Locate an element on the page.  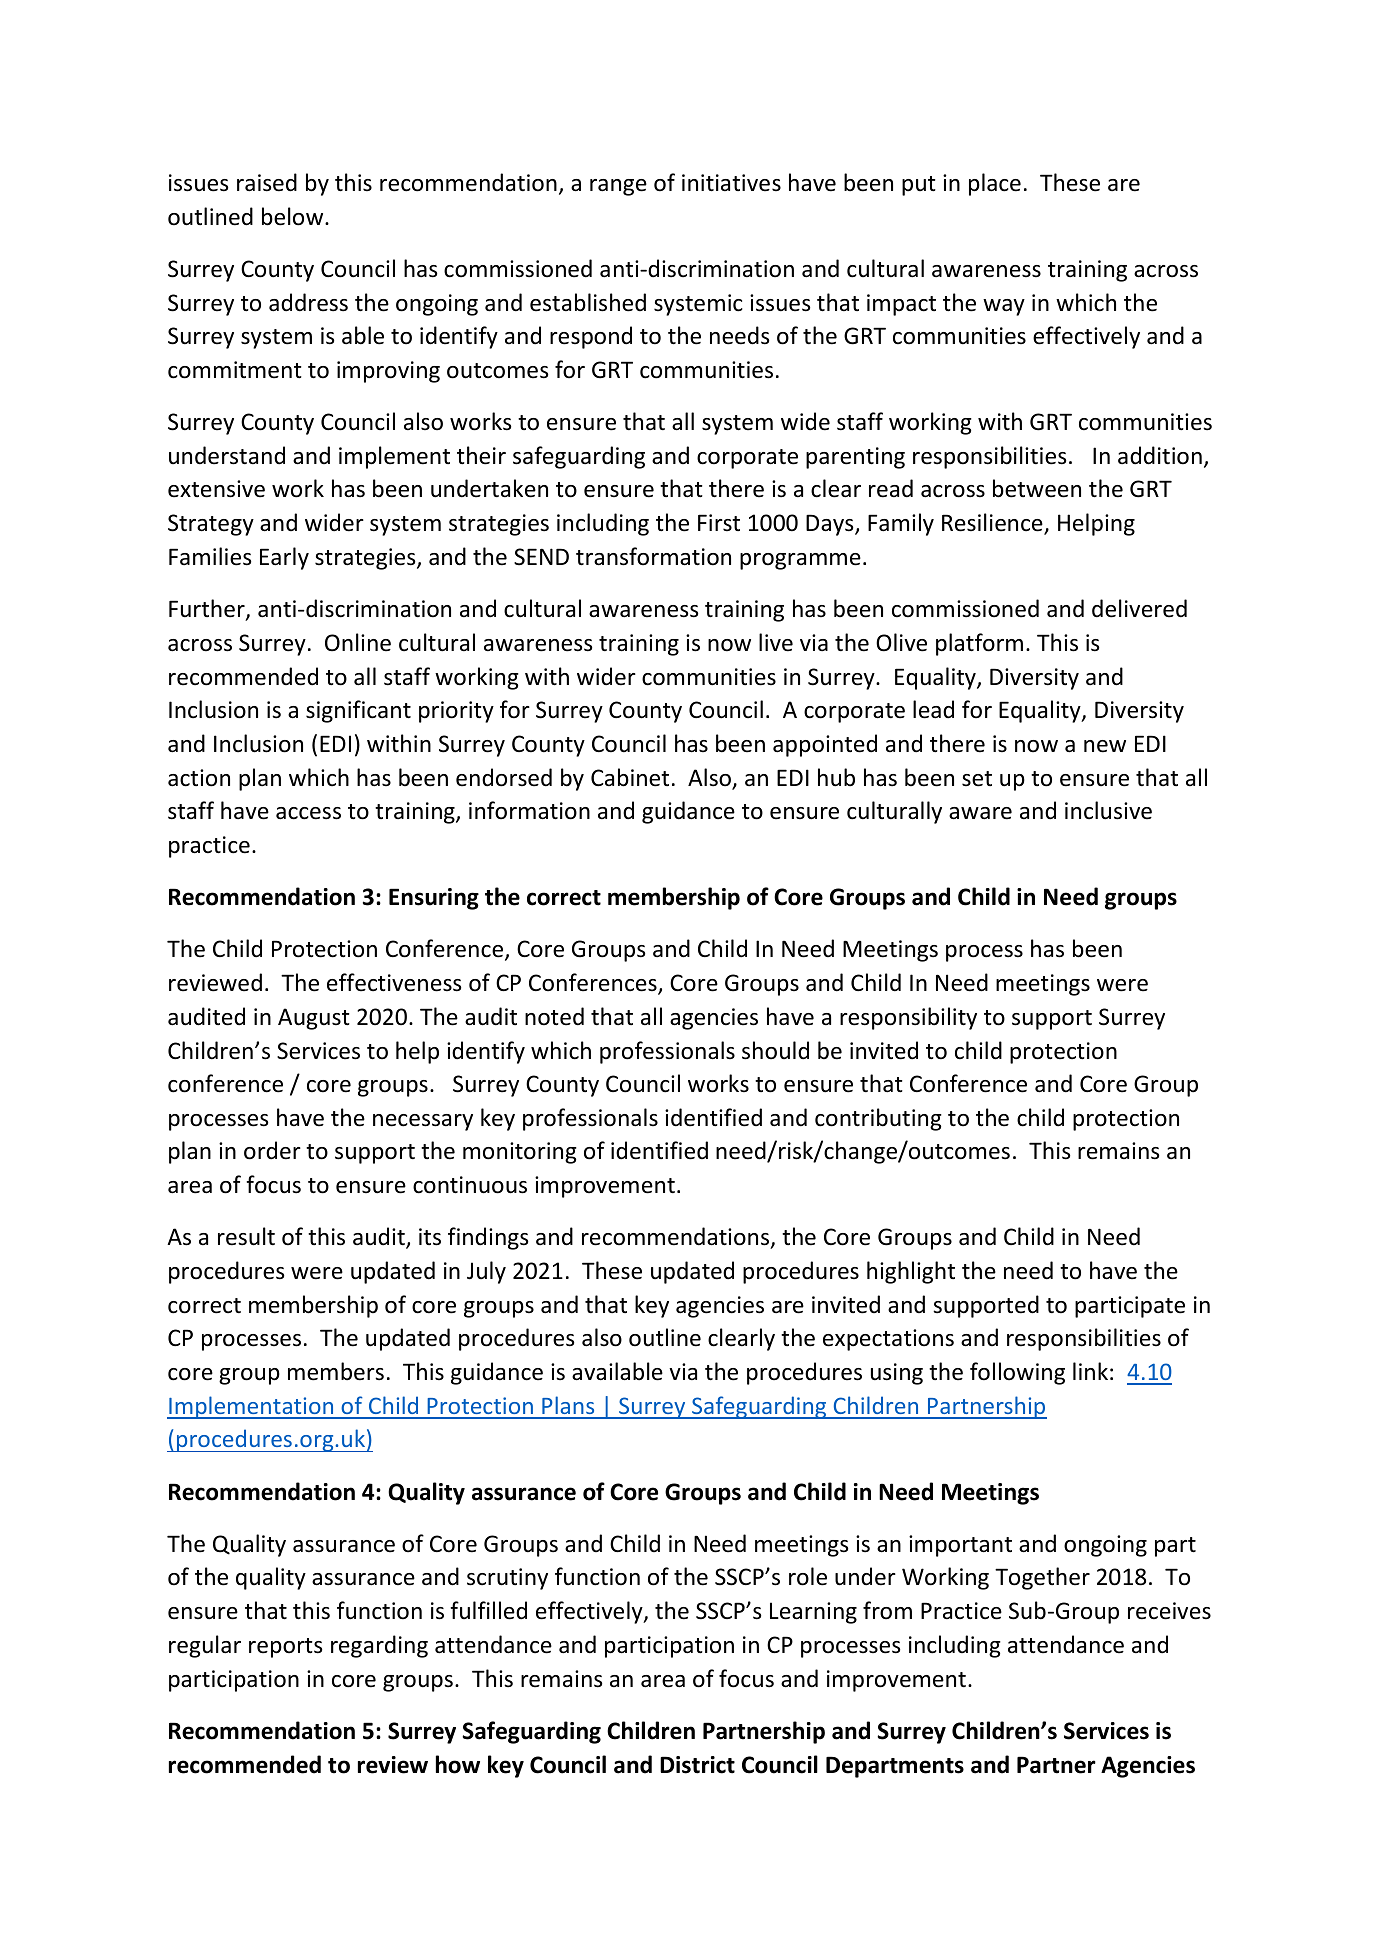
link is located at coordinates (1090, 1371).
